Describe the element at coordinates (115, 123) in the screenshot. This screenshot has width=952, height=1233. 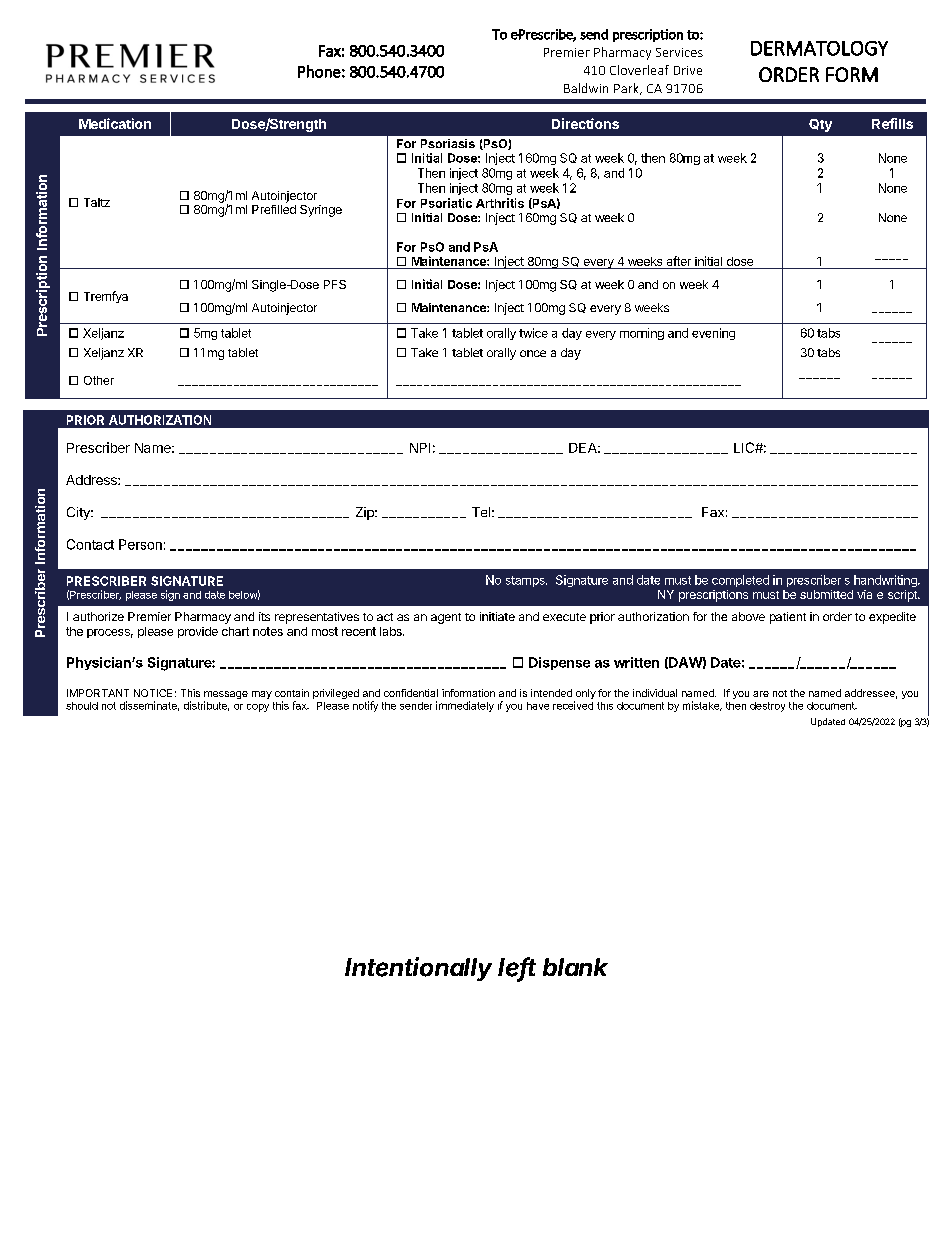
I see `Medication` at that location.
